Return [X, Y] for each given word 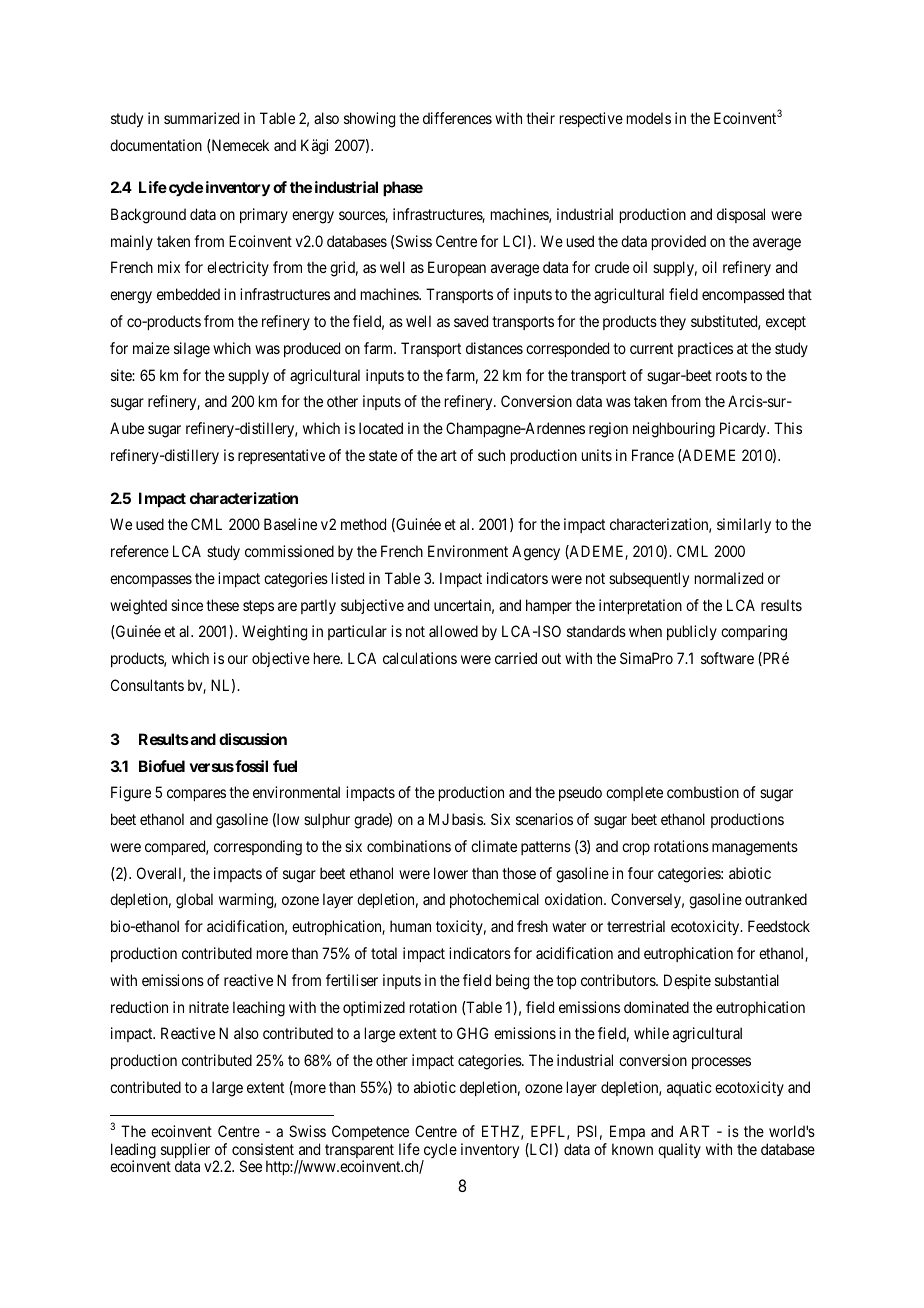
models [649, 118]
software [727, 658]
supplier [185, 1152]
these [222, 605]
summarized [201, 118]
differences [457, 118]
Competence [370, 1132]
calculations [420, 658]
